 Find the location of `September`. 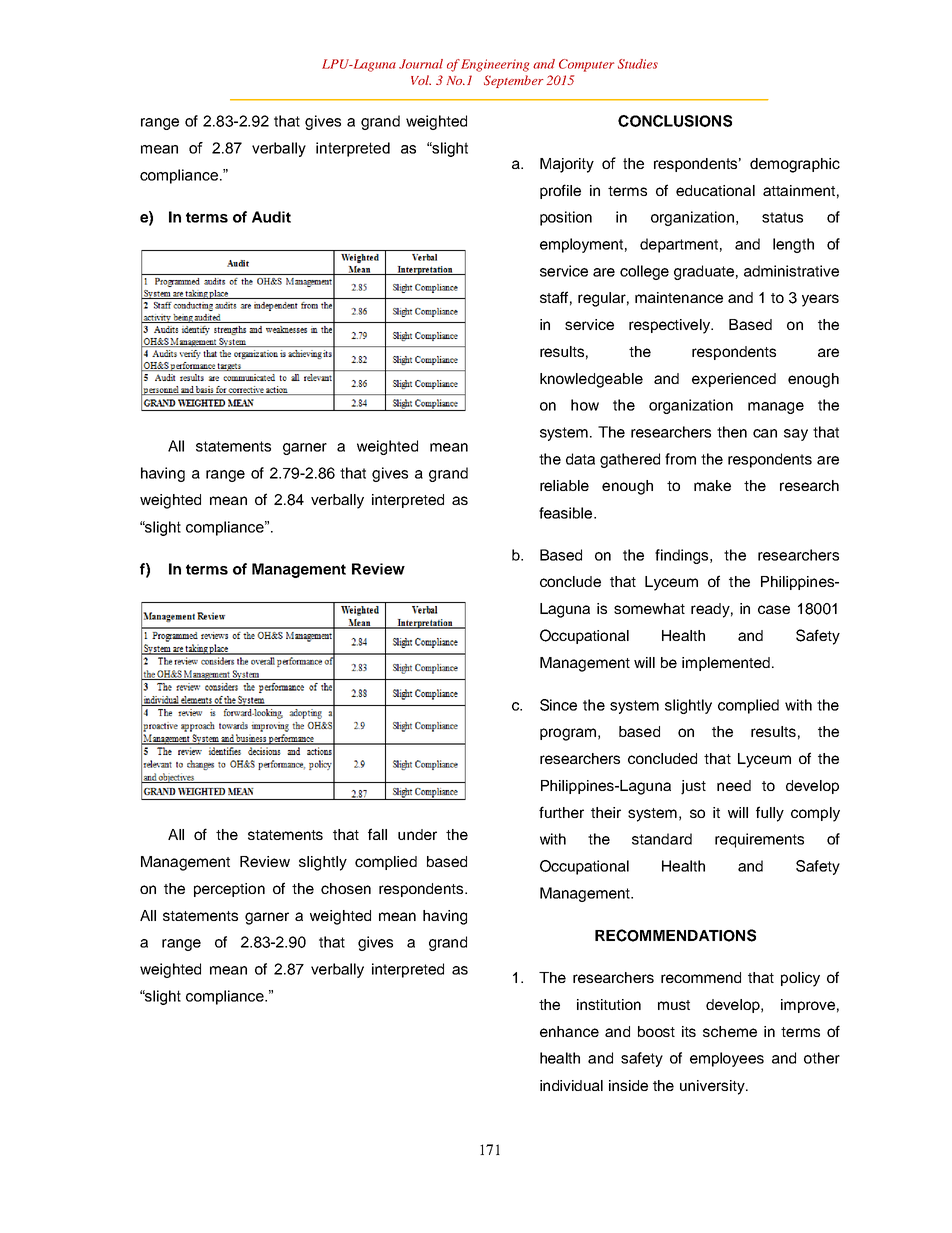

September is located at coordinates (513, 81).
